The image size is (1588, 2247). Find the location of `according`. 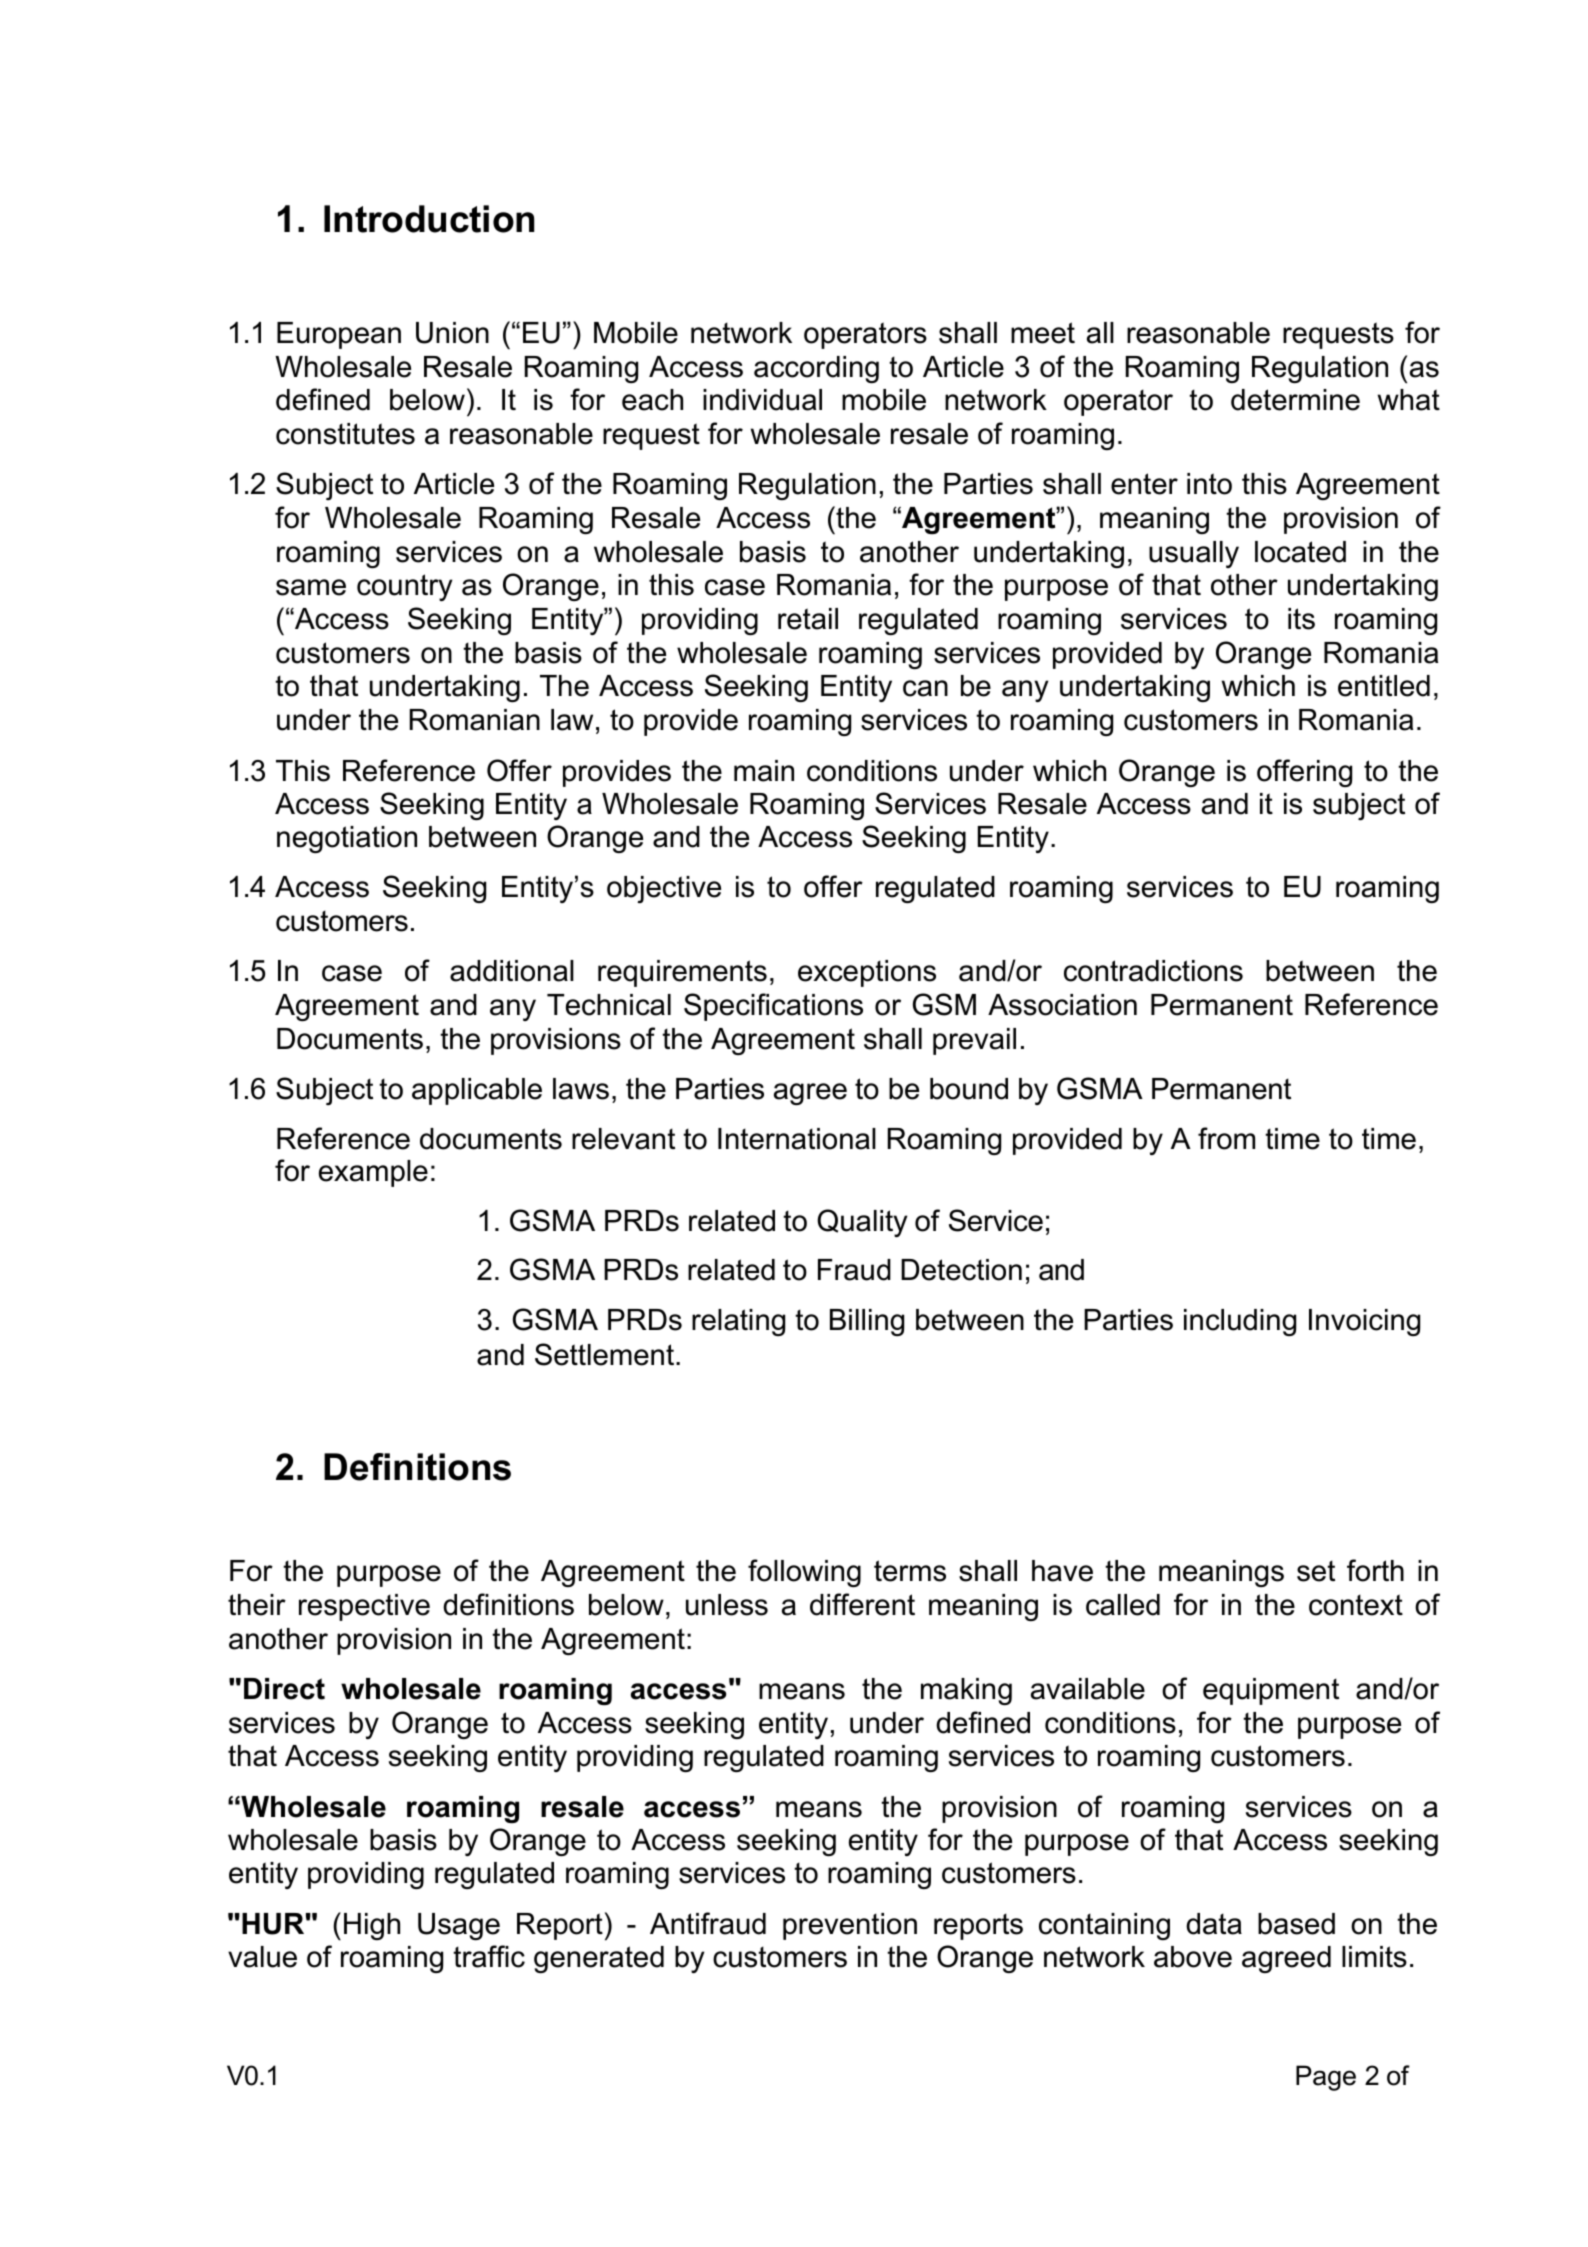

according is located at coordinates (816, 369).
